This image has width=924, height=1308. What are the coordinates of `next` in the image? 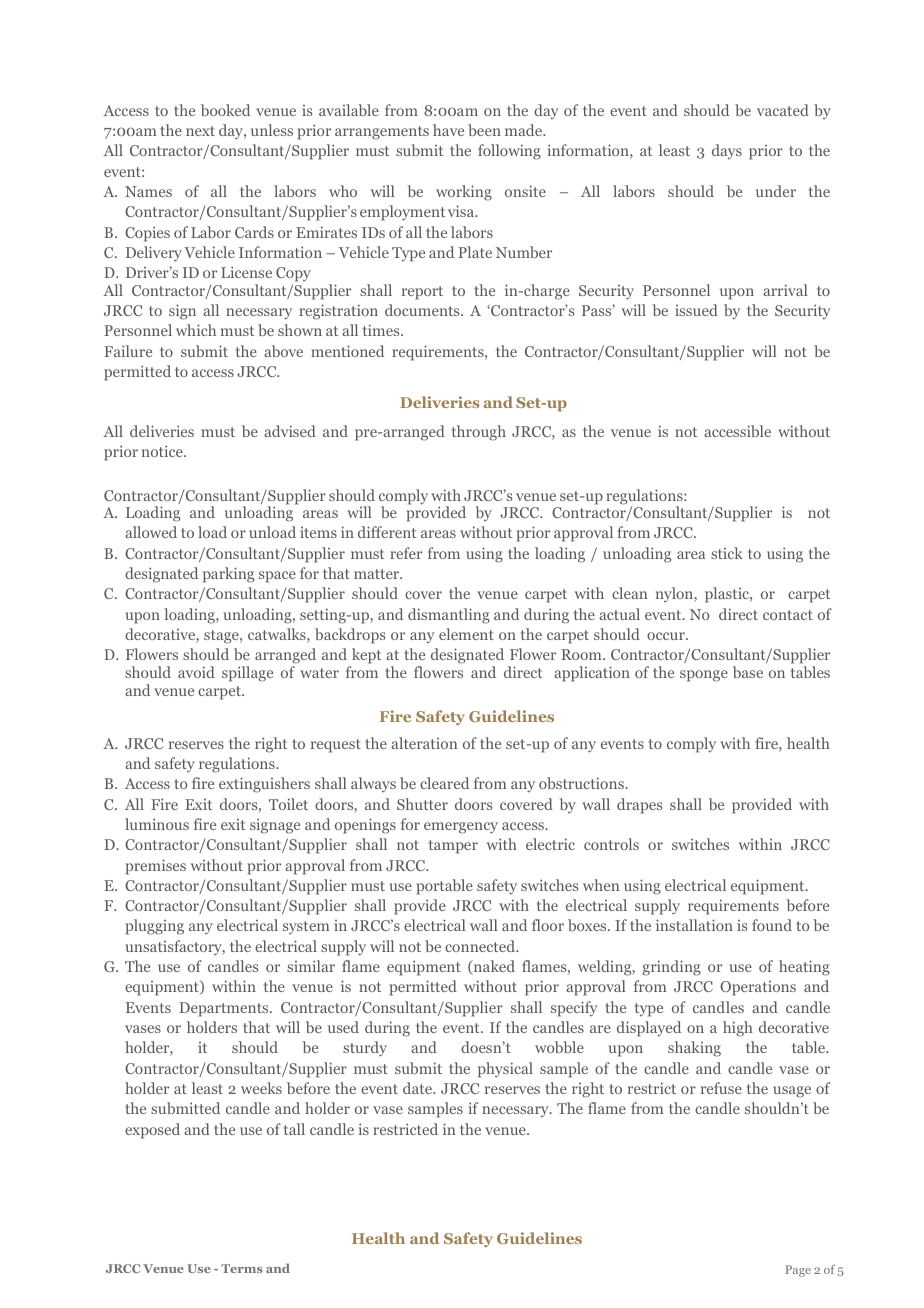 It's located at (200, 131).
